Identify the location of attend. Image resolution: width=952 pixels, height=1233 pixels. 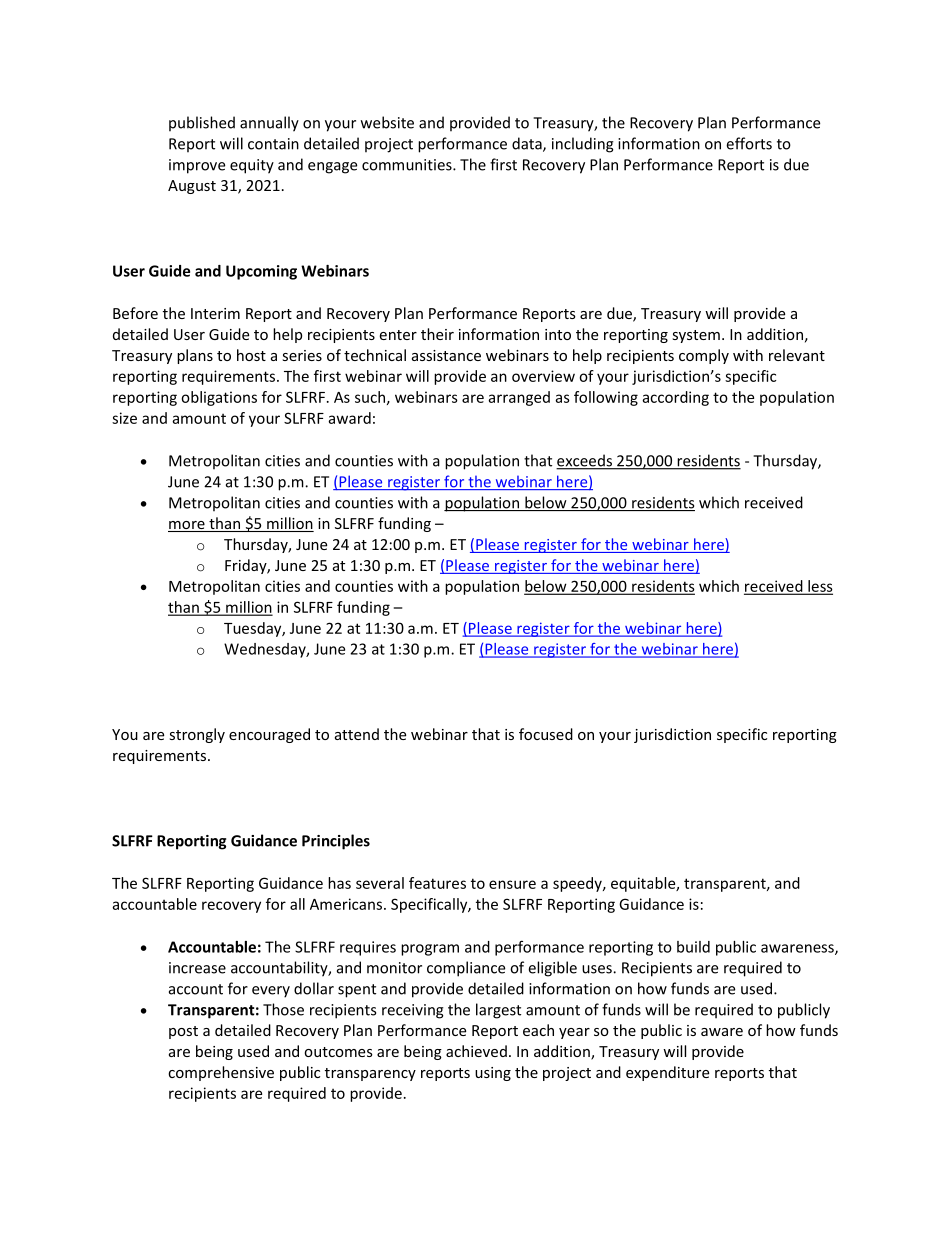
(357, 734).
